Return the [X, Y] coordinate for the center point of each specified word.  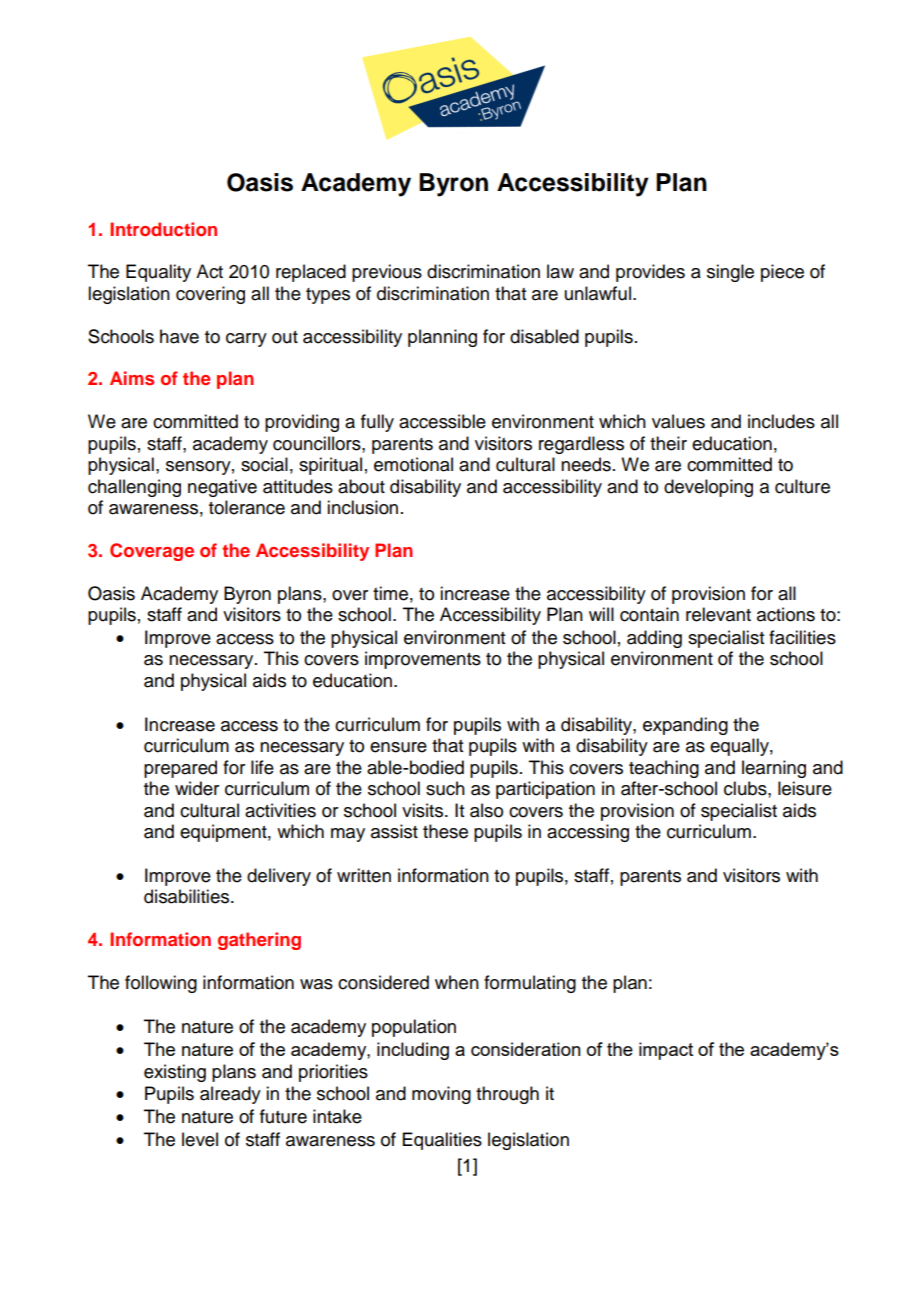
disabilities [188, 896]
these [445, 831]
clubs [746, 788]
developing [708, 488]
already [230, 1095]
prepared [180, 769]
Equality [158, 273]
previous [387, 273]
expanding [685, 726]
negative [222, 488]
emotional [413, 464]
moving [441, 1095]
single [730, 273]
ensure [398, 747]
